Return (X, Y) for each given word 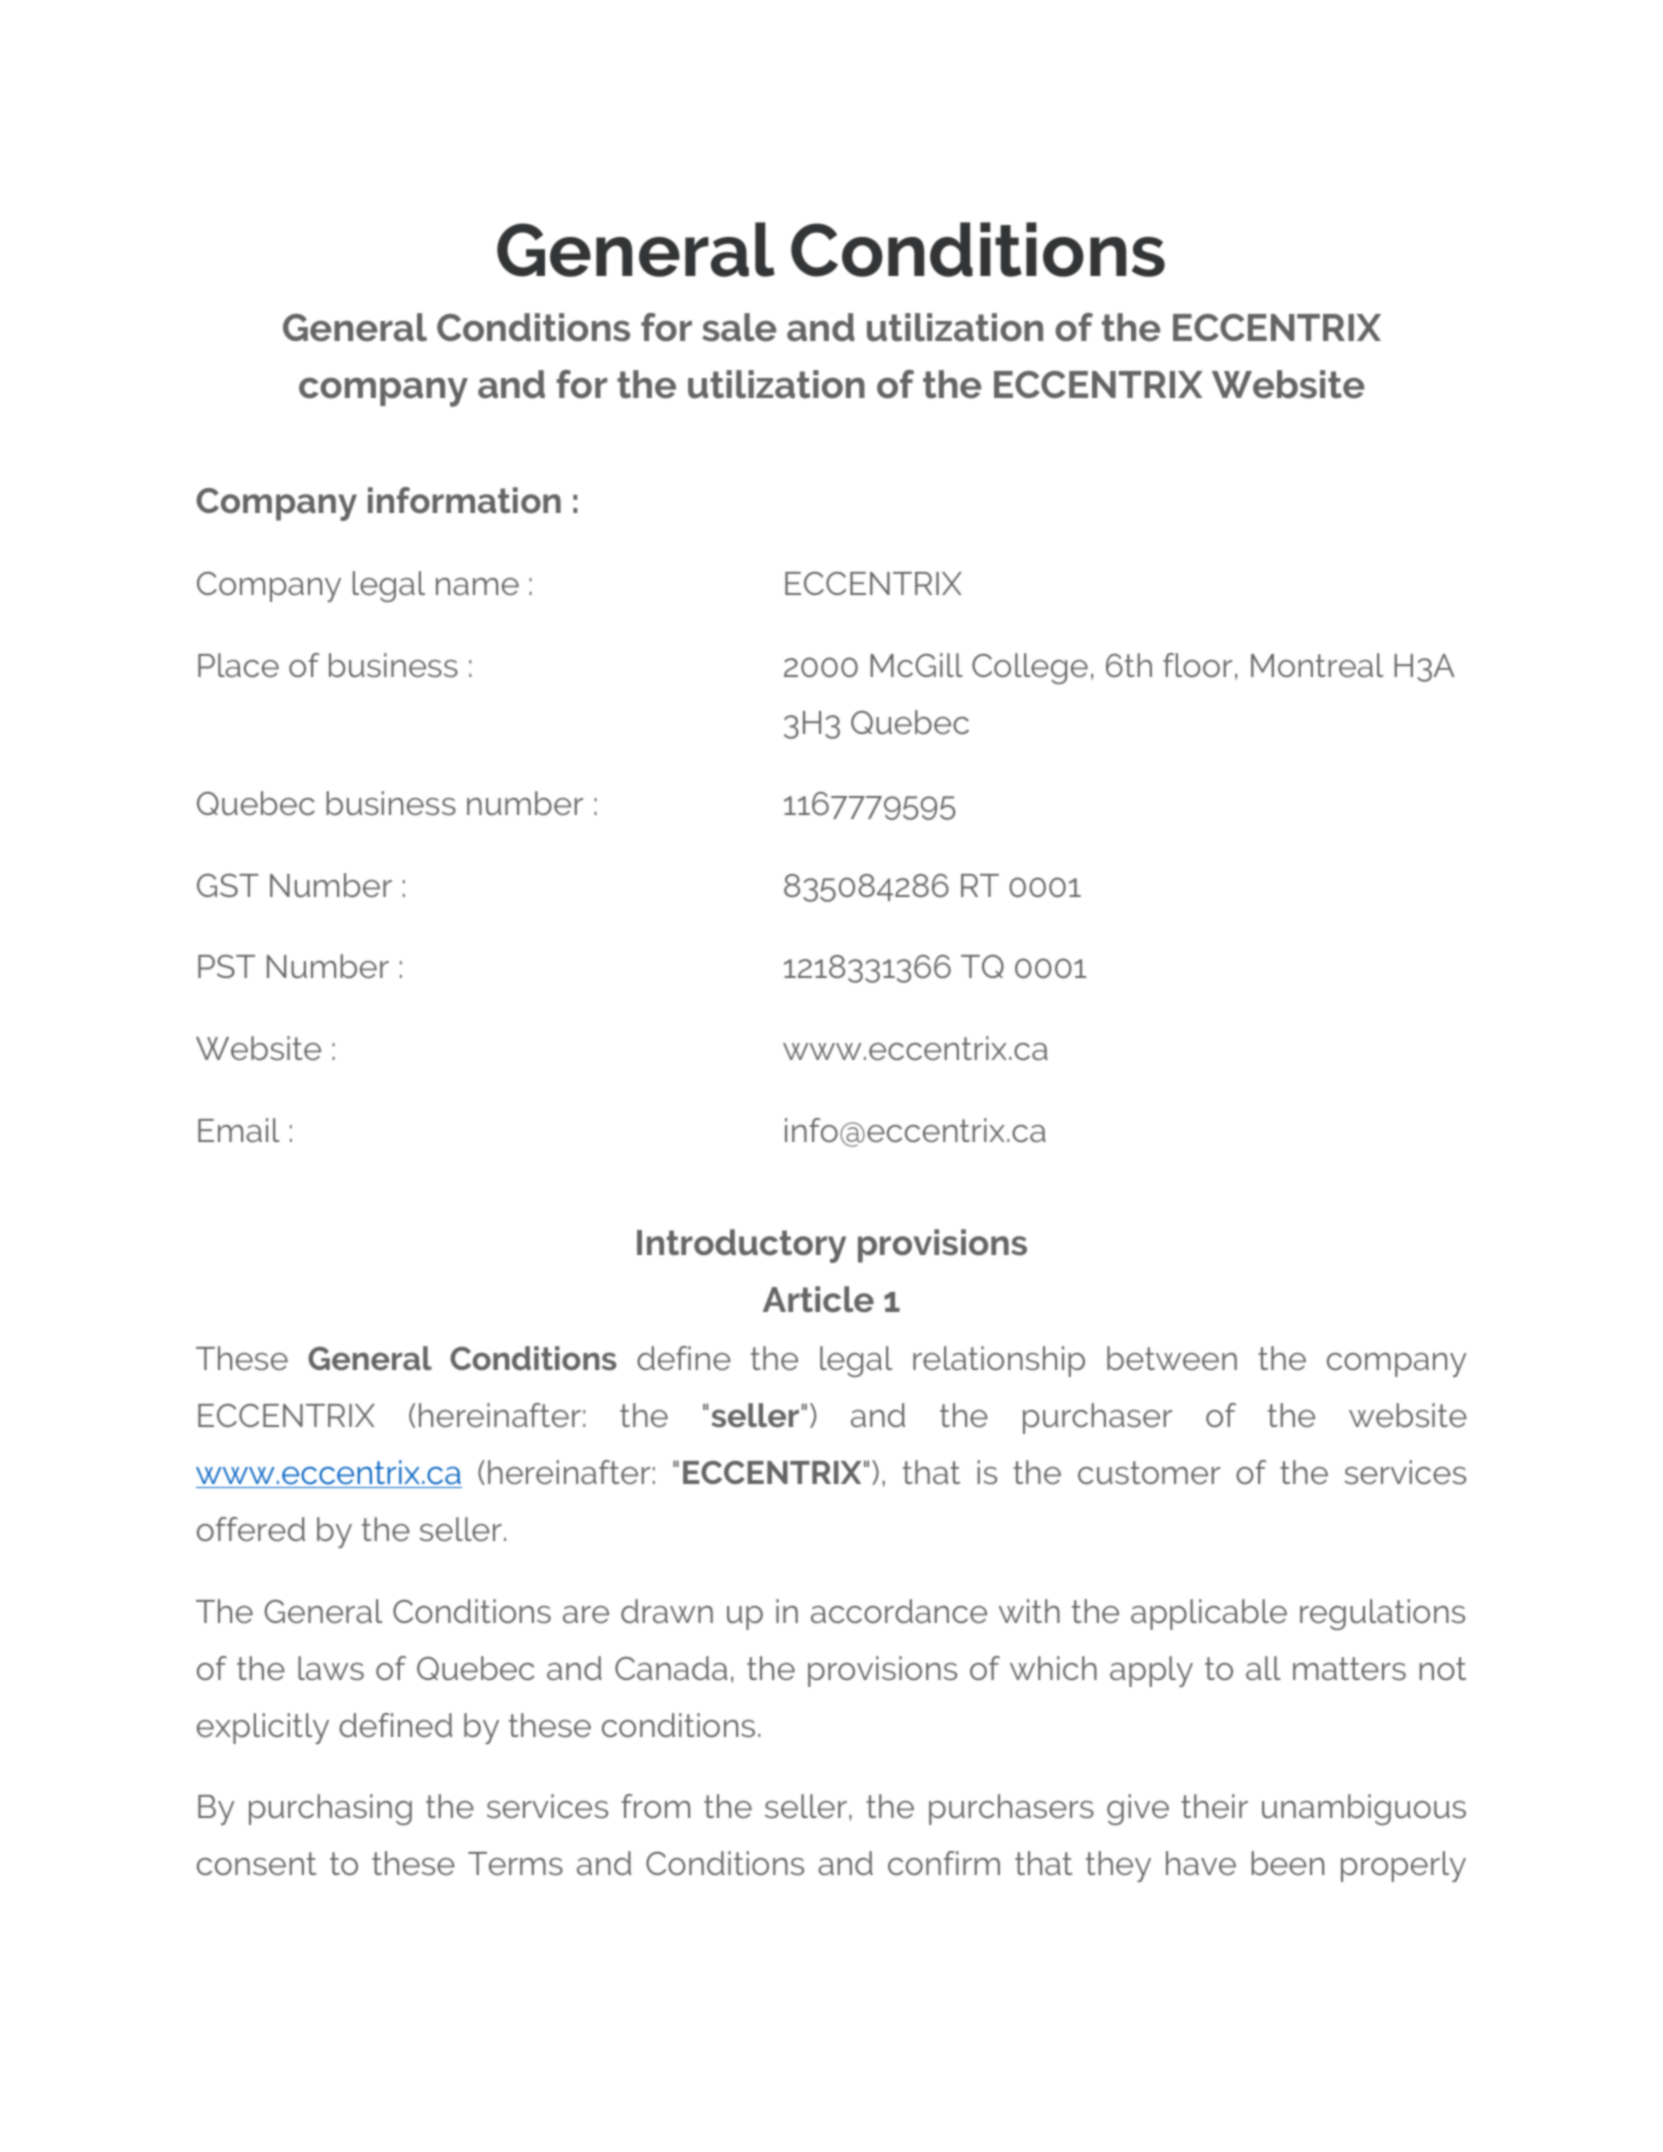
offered (251, 1529)
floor (1197, 665)
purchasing (330, 1809)
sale (739, 327)
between (1172, 1358)
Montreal (1317, 665)
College (1030, 668)
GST (228, 885)
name (477, 586)
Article (818, 1299)
